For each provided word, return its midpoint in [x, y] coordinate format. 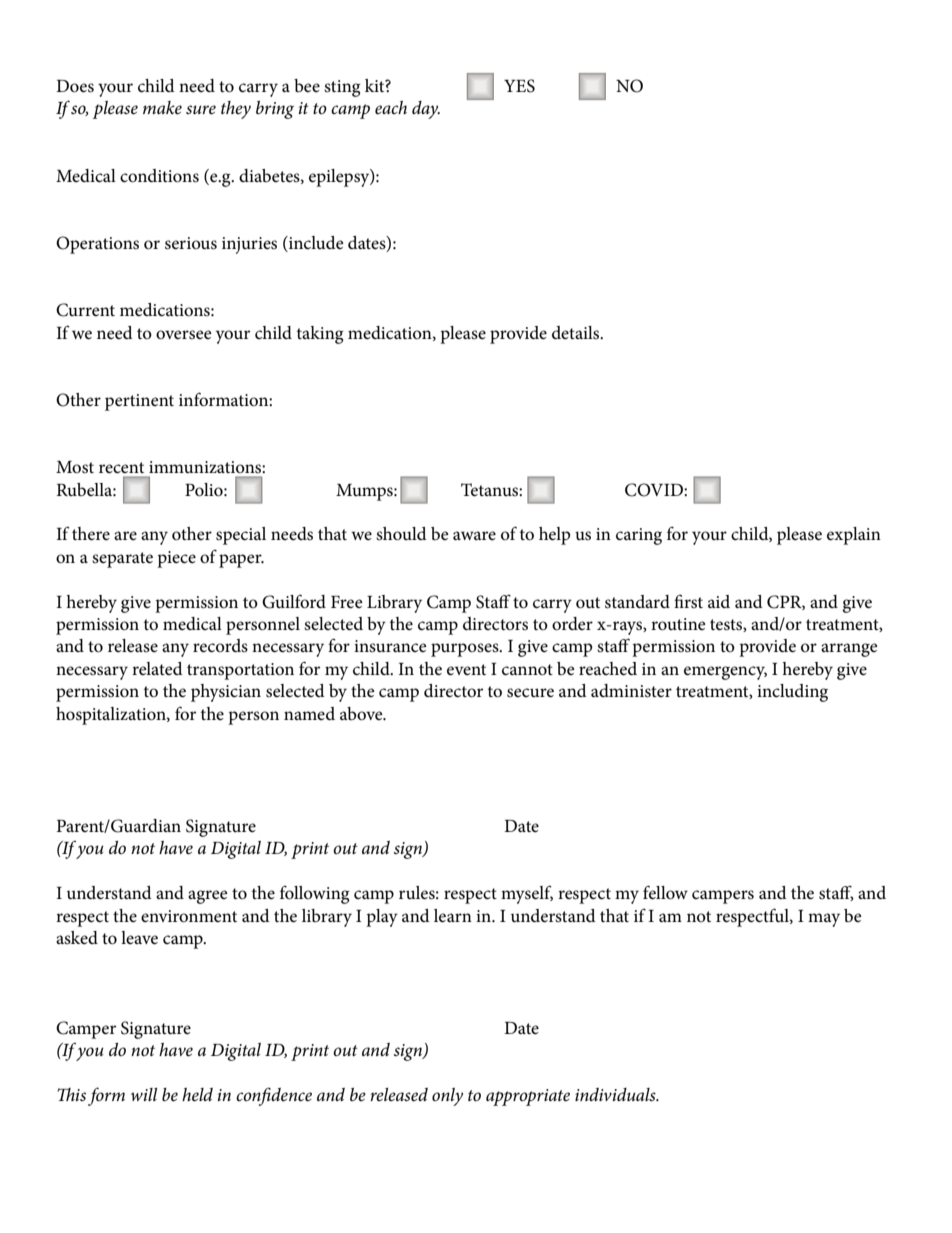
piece [176, 559]
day [426, 110]
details [577, 333]
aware [474, 535]
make [162, 107]
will [144, 1094]
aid [719, 601]
